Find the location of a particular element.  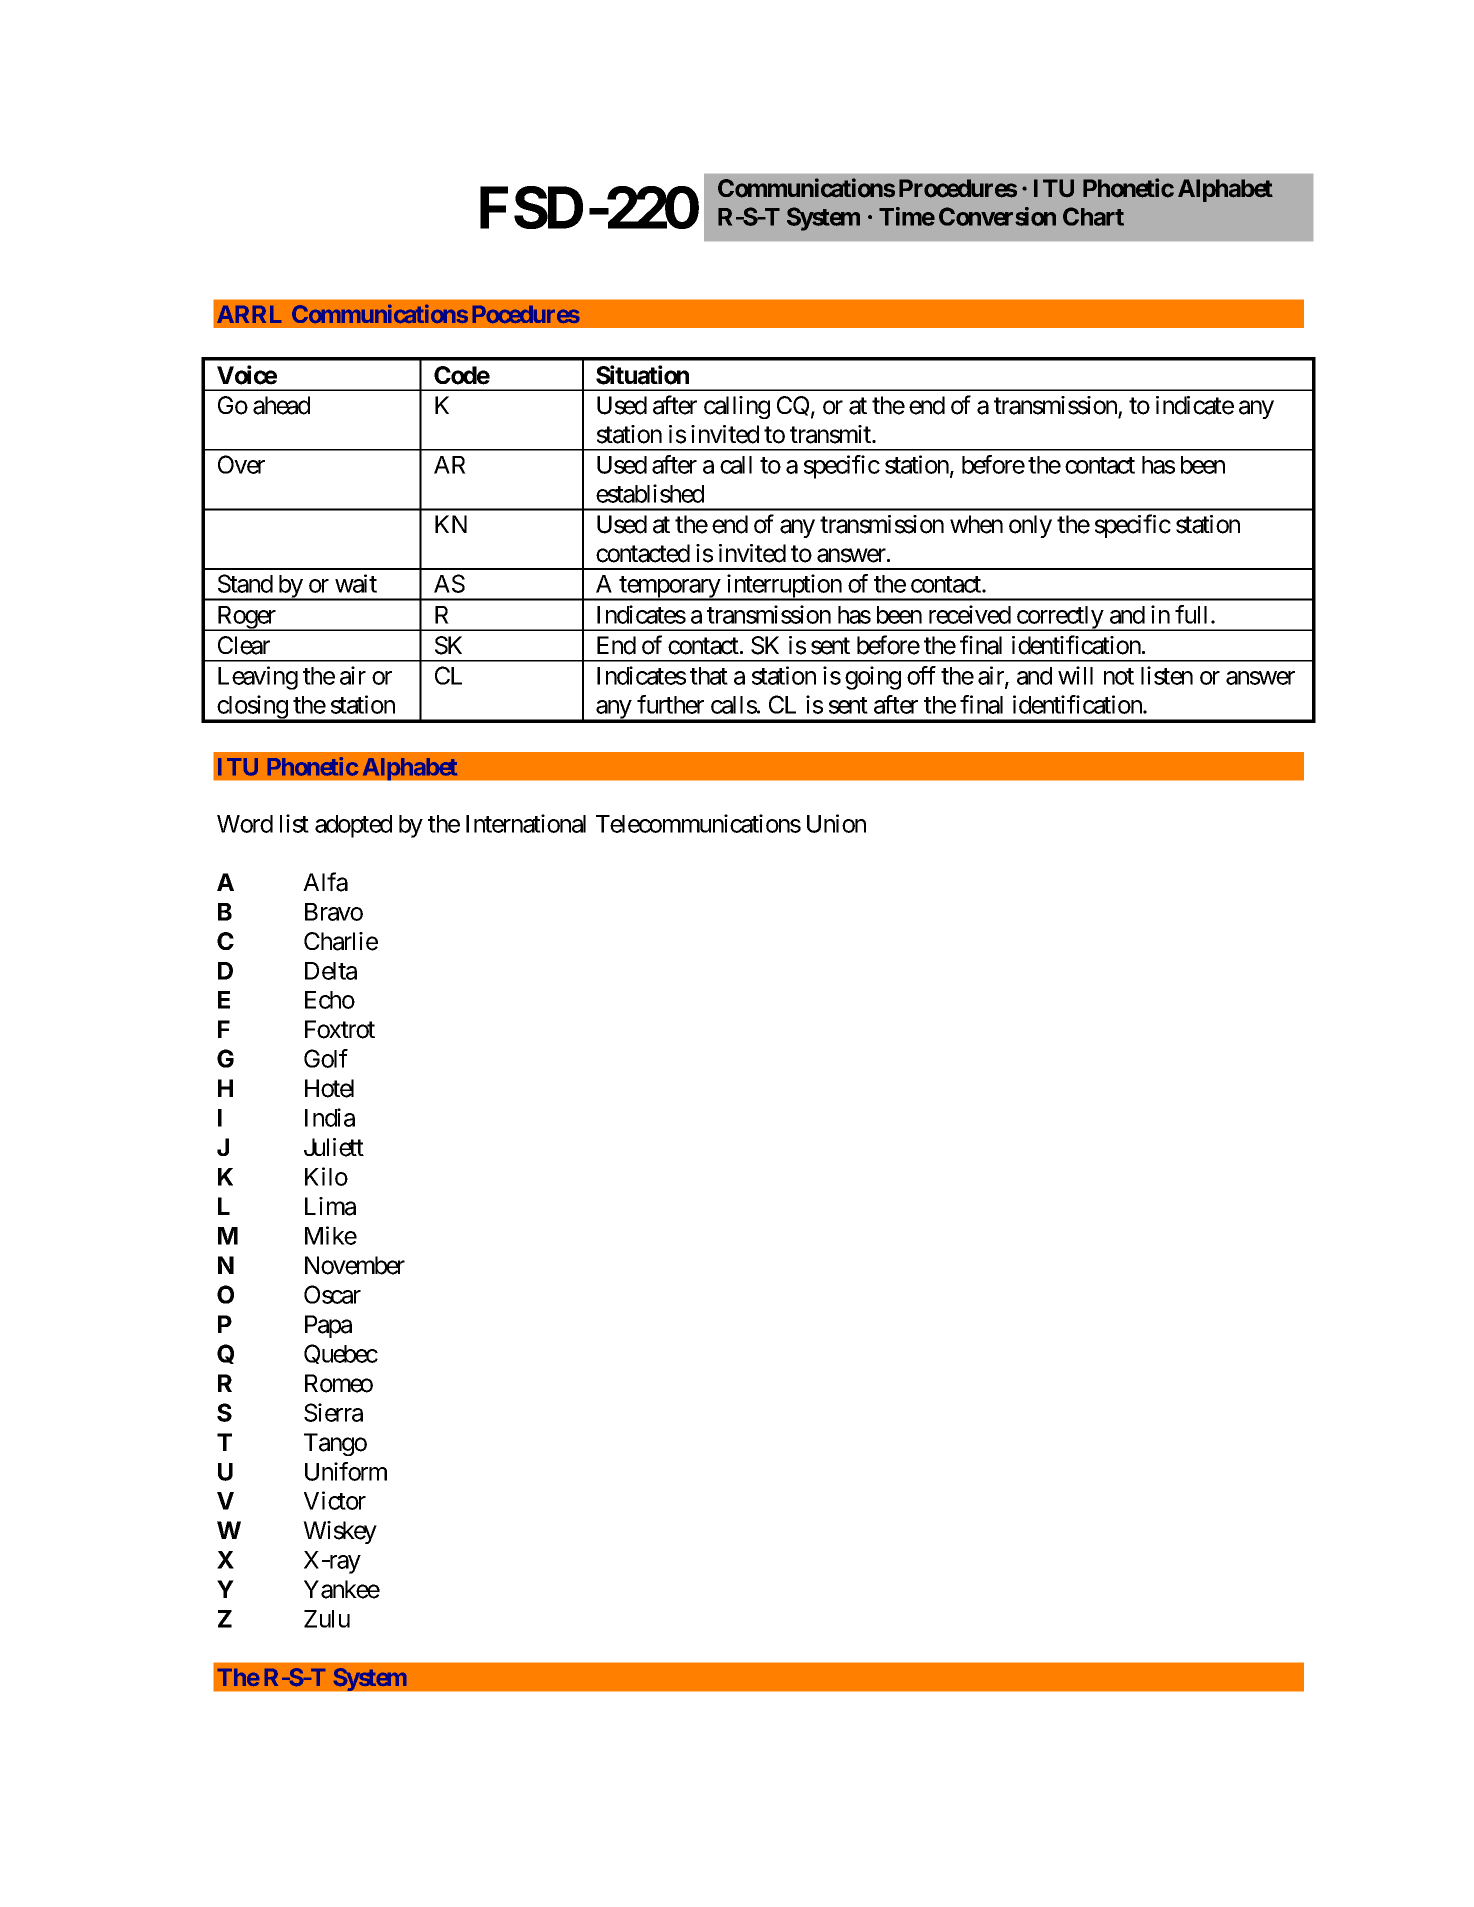

Situation is located at coordinates (642, 375).
